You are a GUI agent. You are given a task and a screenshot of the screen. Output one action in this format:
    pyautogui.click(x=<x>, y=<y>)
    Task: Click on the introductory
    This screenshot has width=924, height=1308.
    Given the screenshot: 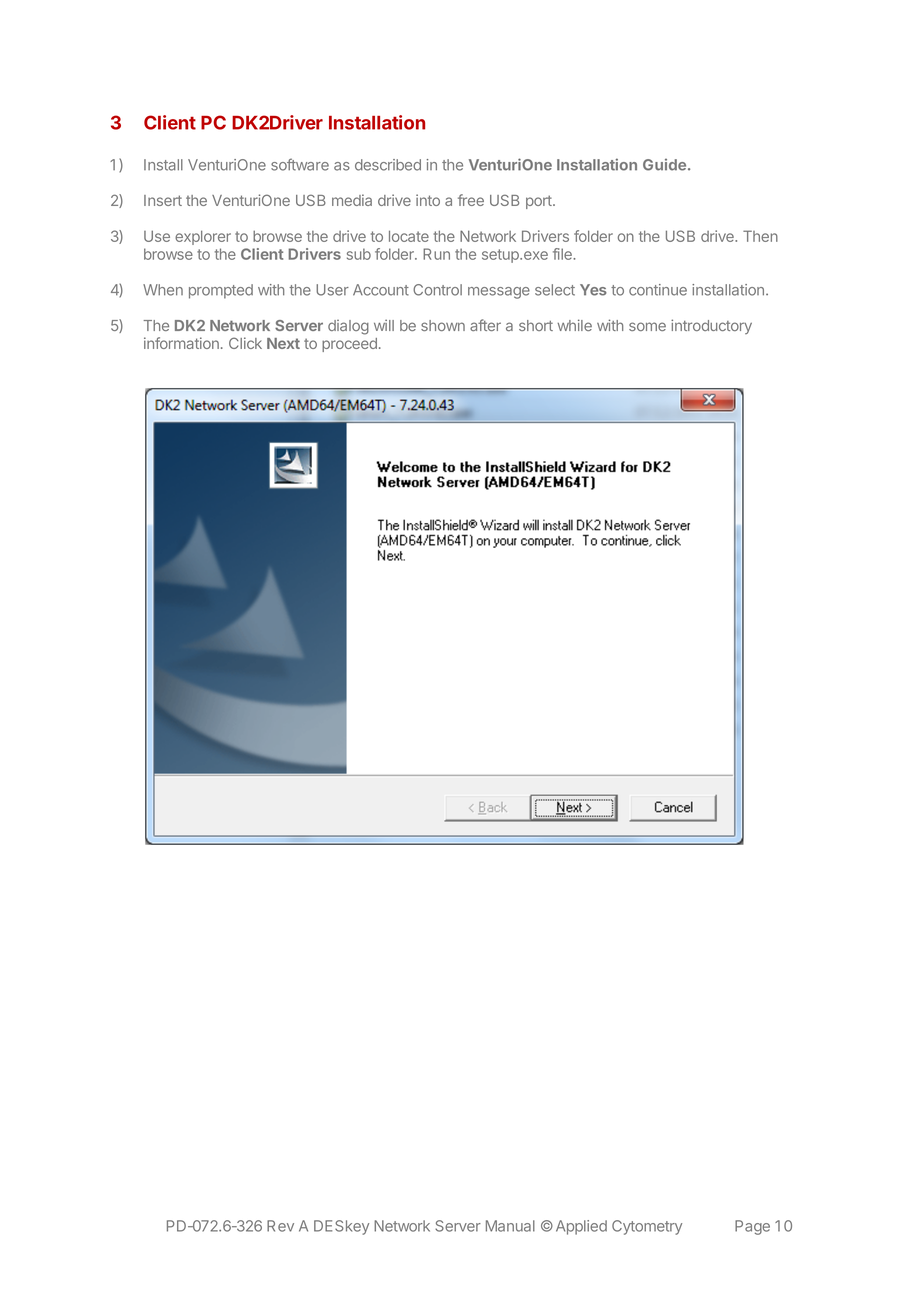 What is the action you would take?
    pyautogui.click(x=711, y=326)
